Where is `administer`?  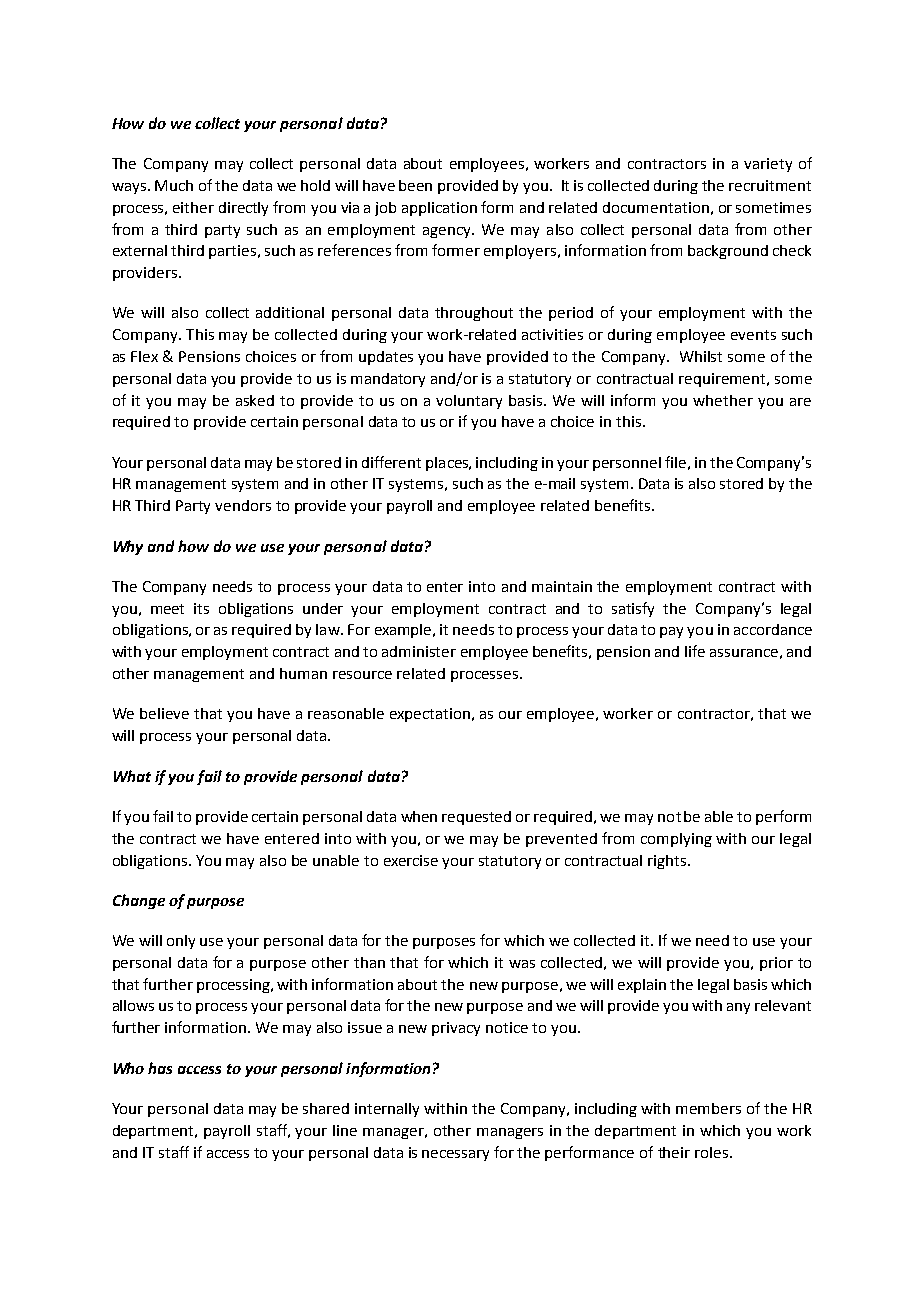
administer is located at coordinates (419, 651).
